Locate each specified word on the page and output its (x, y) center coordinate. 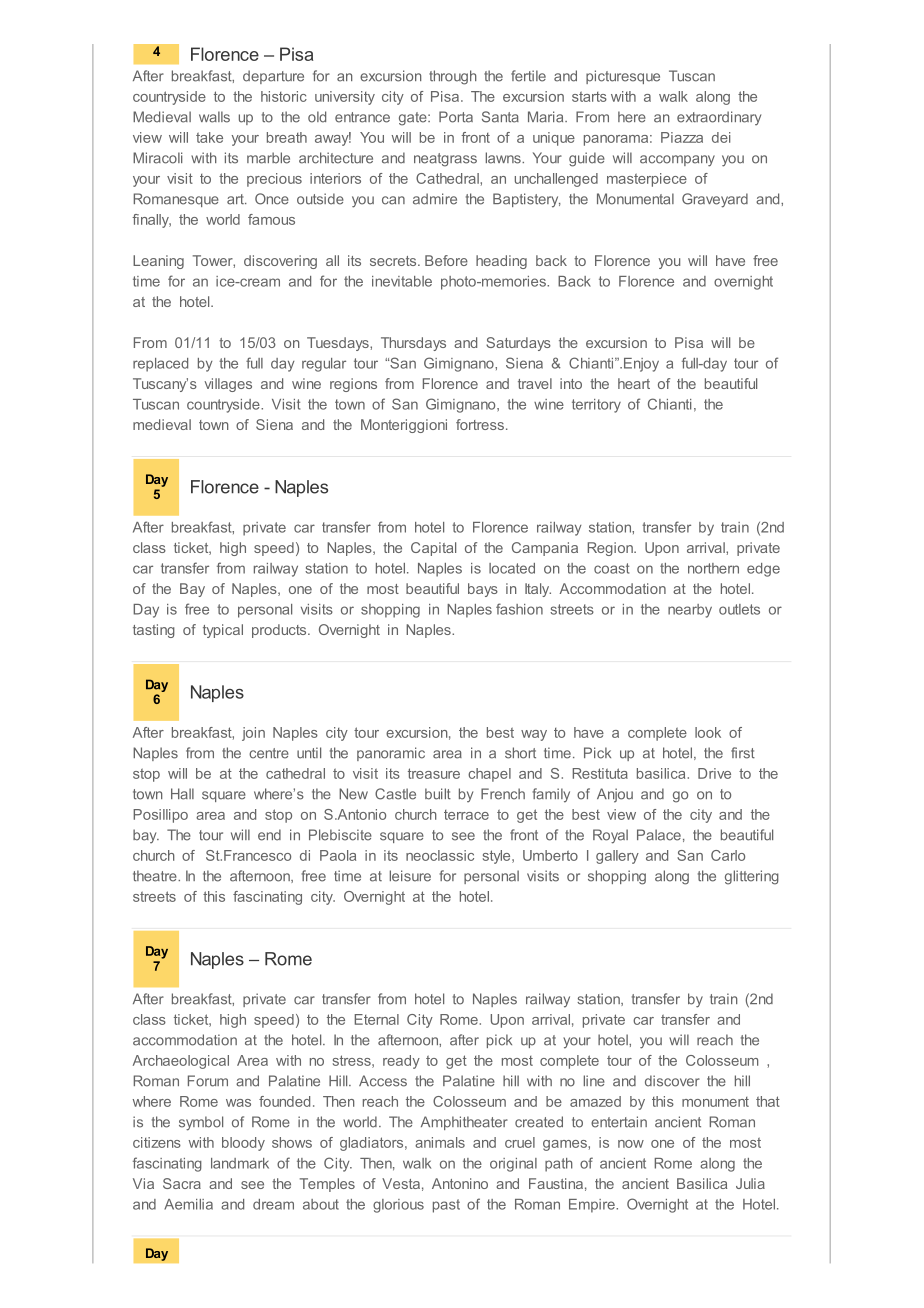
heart (634, 383)
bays (483, 590)
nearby (690, 611)
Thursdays (413, 344)
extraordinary (719, 118)
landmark (240, 1163)
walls (214, 117)
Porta (456, 117)
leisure (410, 876)
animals (440, 1142)
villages (228, 385)
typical (223, 631)
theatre (156, 876)
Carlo (728, 855)
